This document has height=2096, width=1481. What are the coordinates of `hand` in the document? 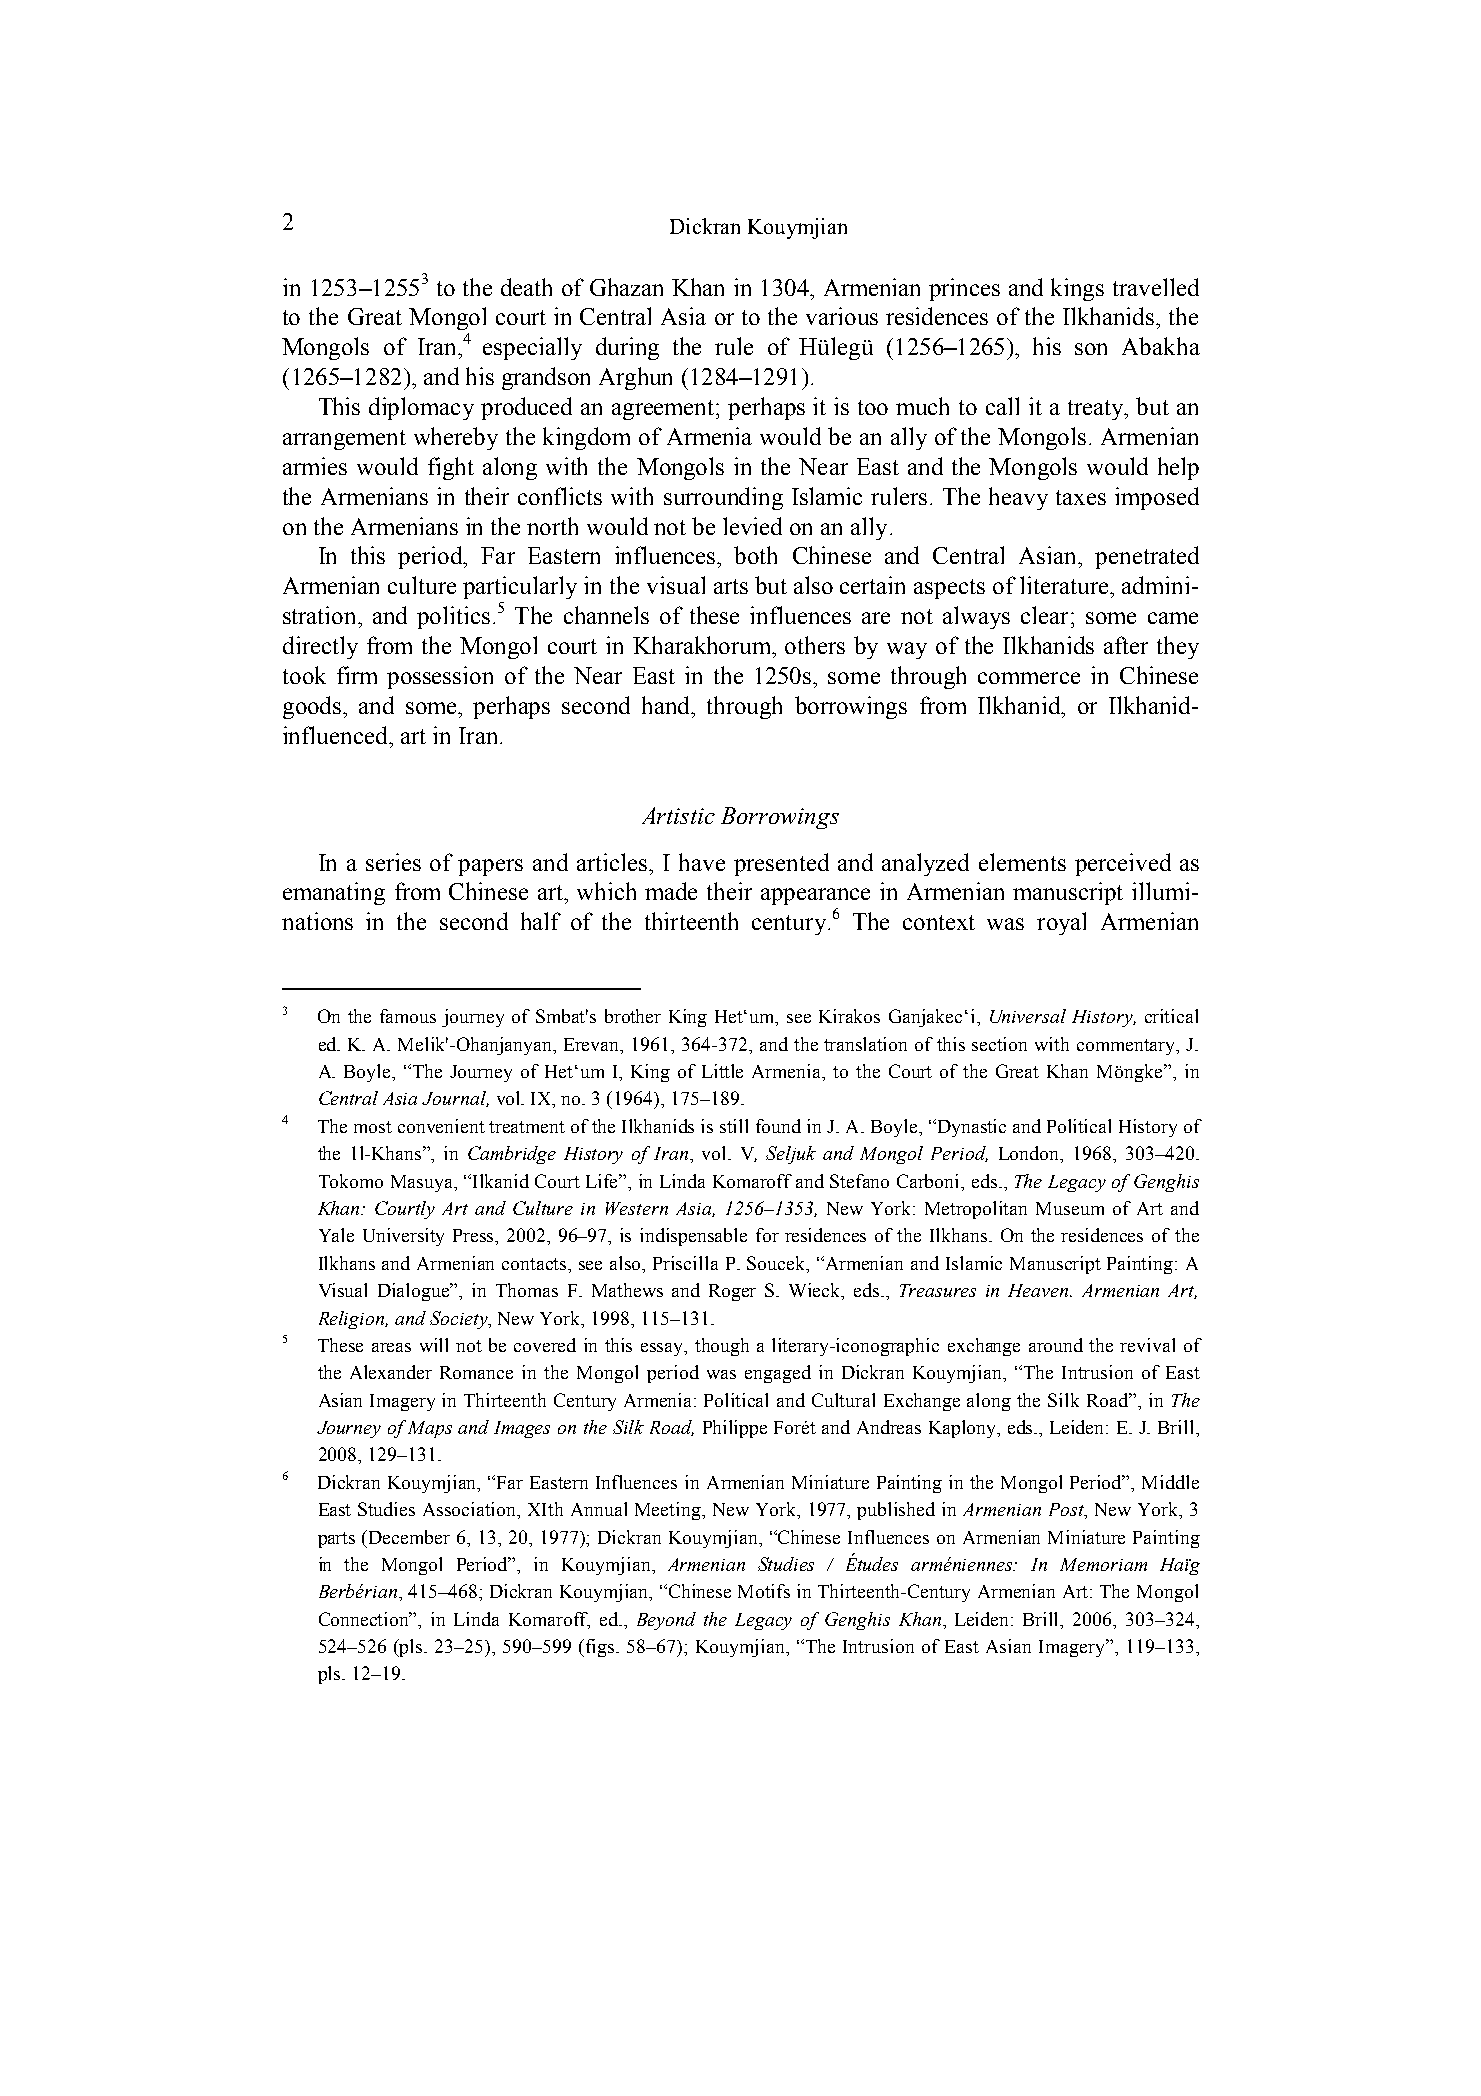 It's located at (667, 705).
